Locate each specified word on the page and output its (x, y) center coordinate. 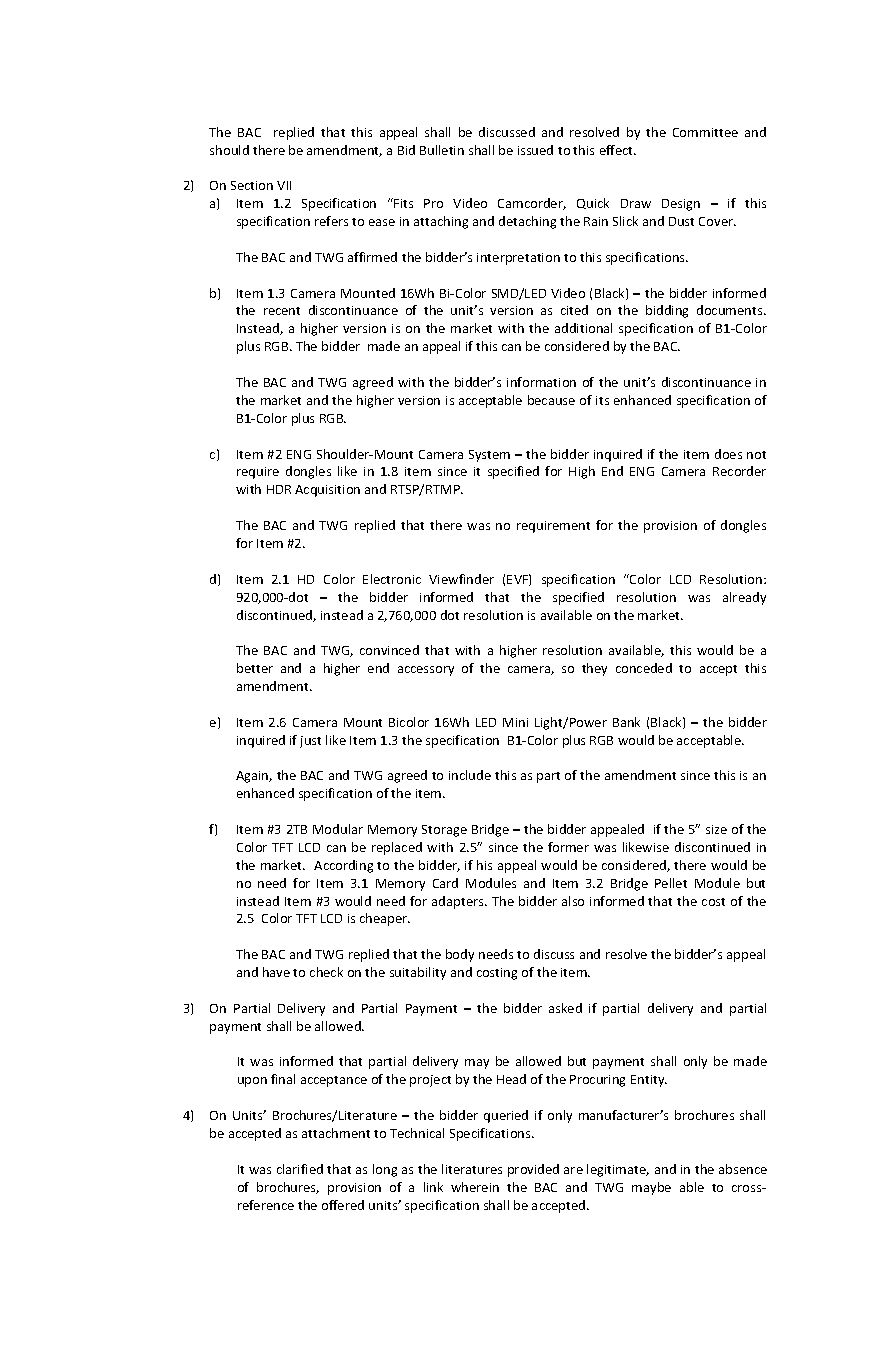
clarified (300, 1169)
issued (535, 150)
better (255, 668)
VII (284, 185)
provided (533, 1170)
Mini (515, 722)
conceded (644, 668)
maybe (651, 1188)
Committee (705, 132)
